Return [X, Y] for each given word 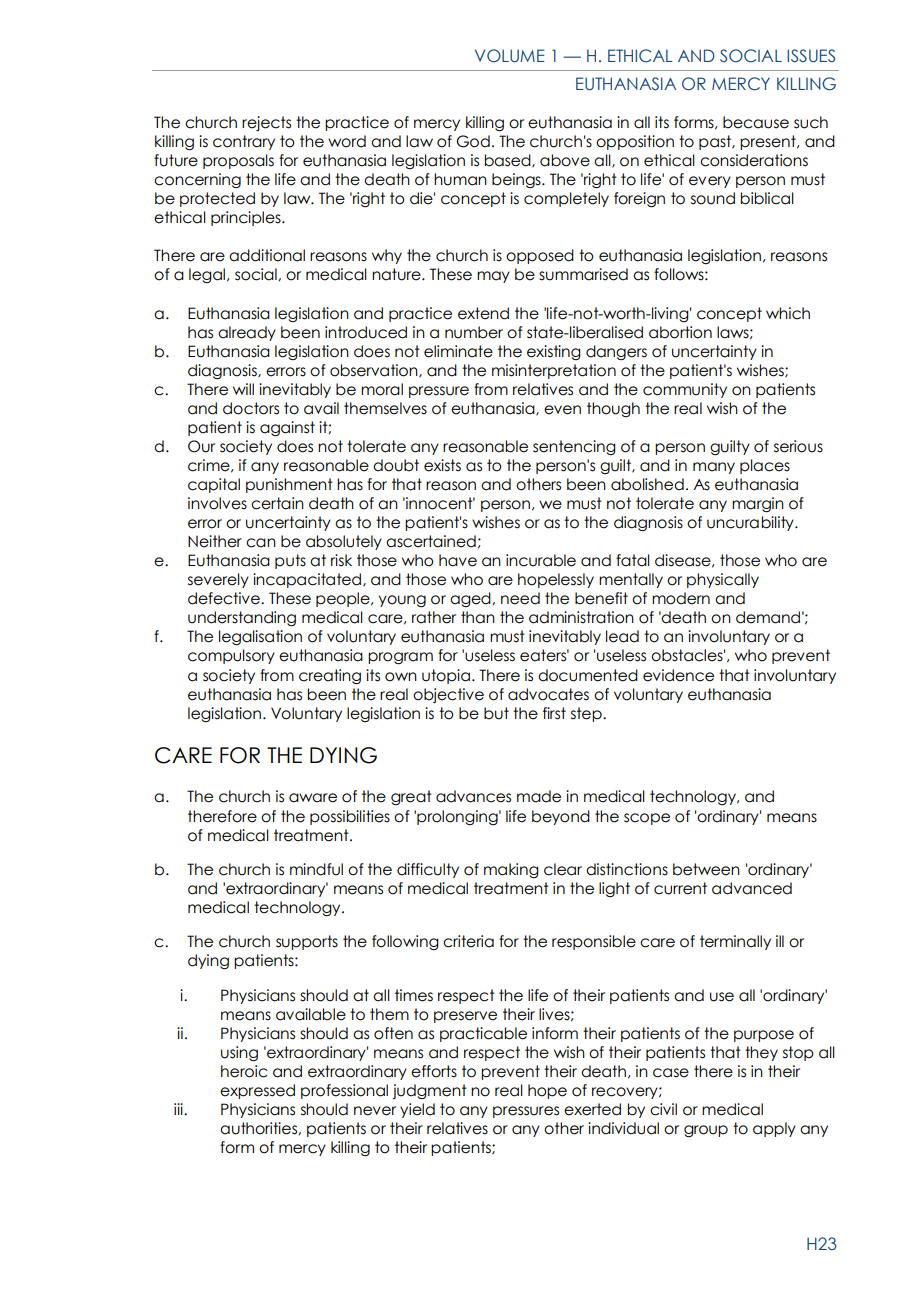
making [511, 870]
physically [723, 580]
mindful [316, 869]
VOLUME [510, 56]
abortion [680, 332]
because [756, 122]
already [247, 333]
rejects [266, 123]
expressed [257, 1091]
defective [225, 598]
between [706, 869]
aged [471, 599]
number [474, 332]
